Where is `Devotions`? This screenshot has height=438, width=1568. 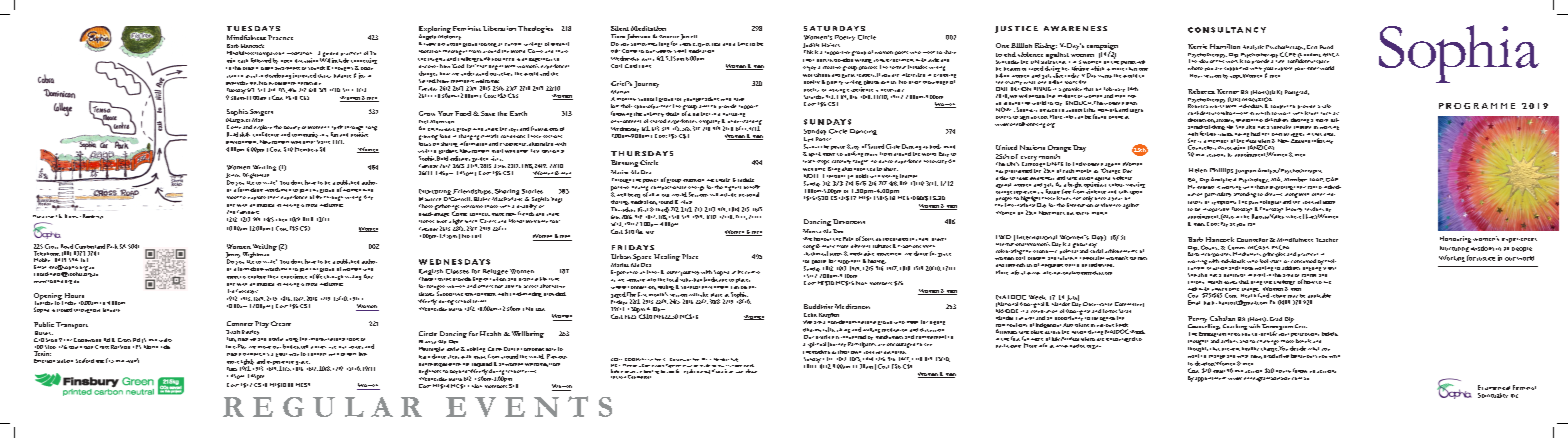
Devotions is located at coordinates (849, 221).
